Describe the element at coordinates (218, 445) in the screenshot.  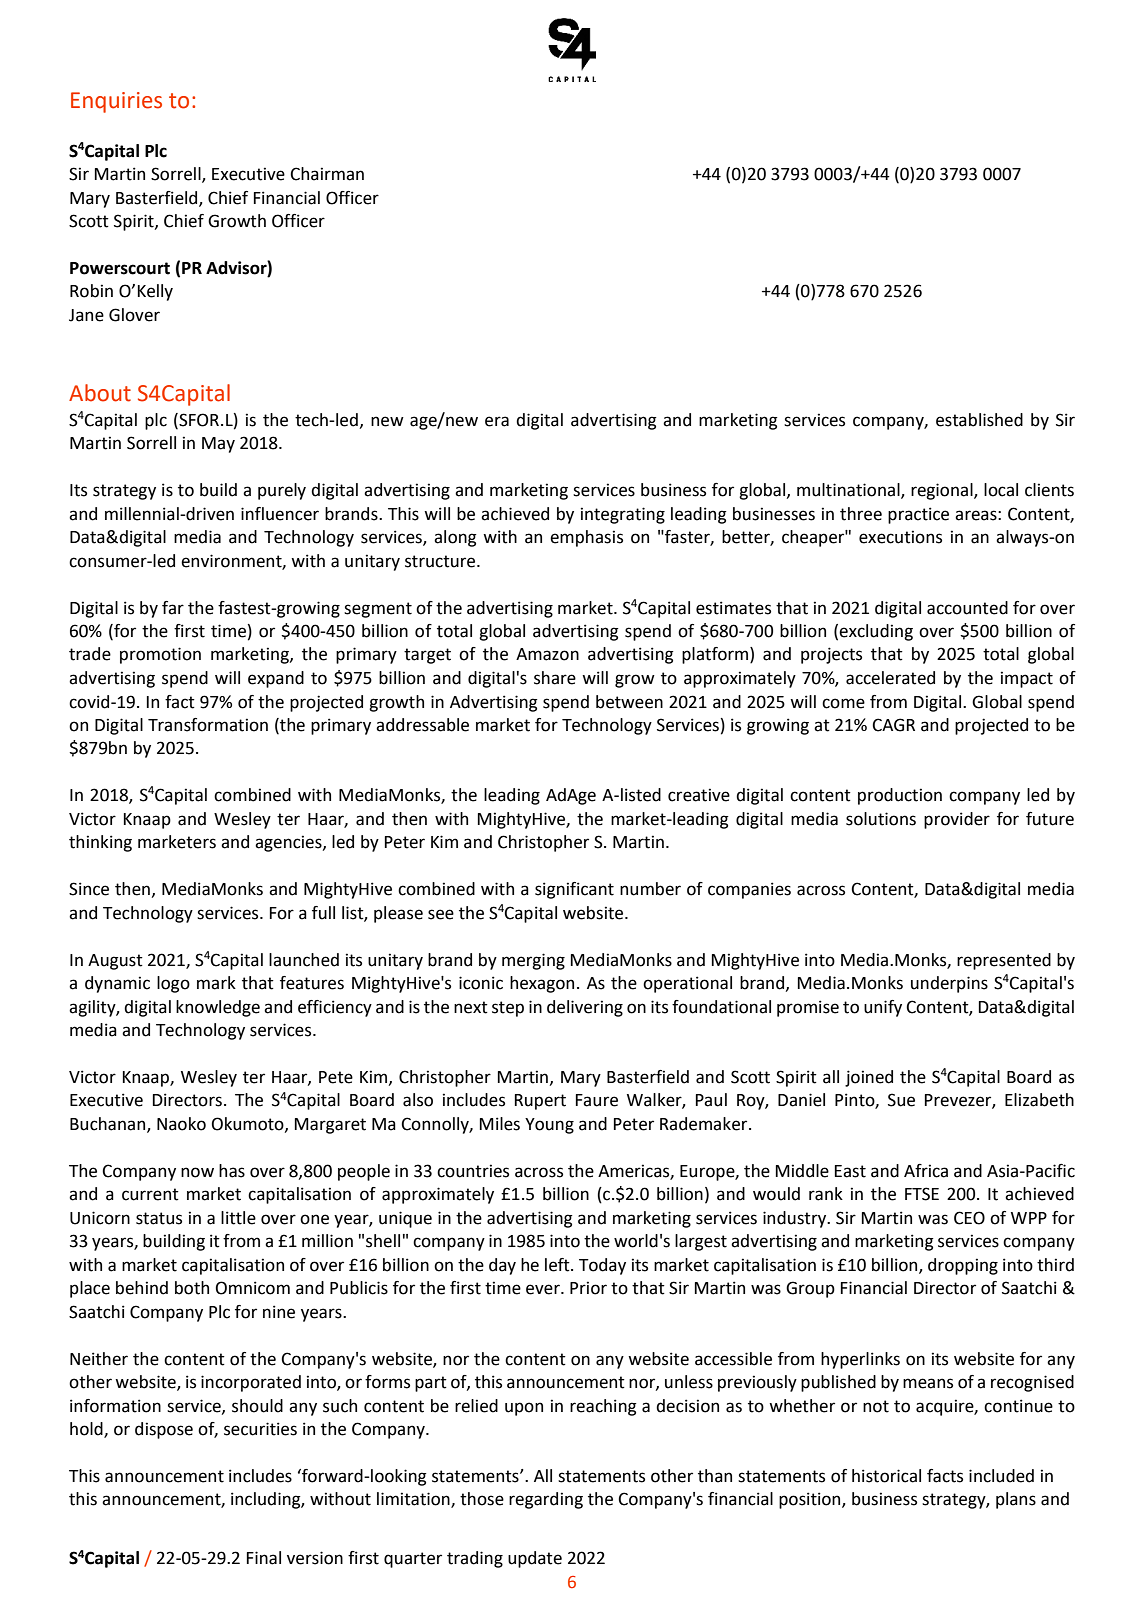
I see `May` at that location.
